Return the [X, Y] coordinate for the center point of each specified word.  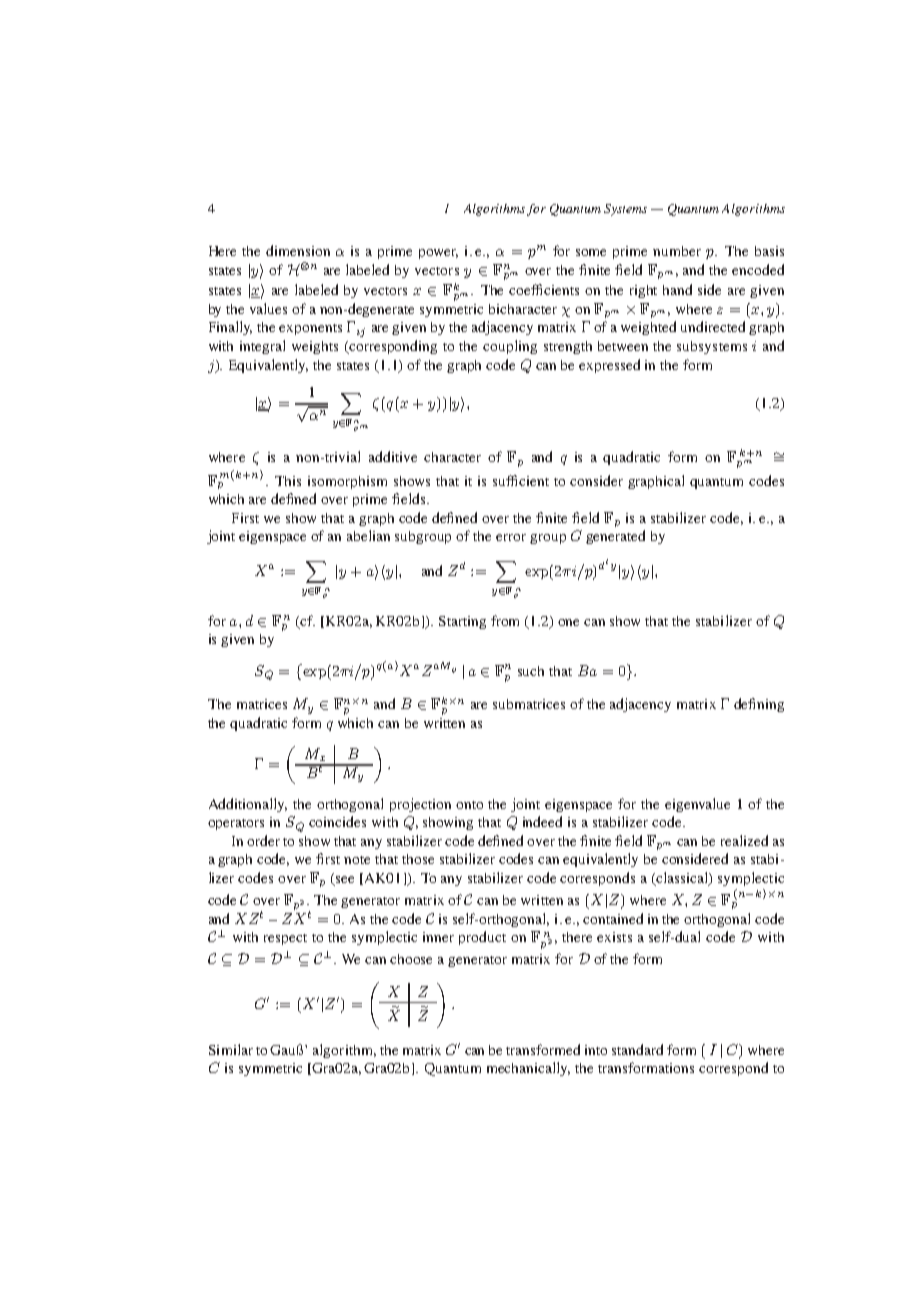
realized [744, 840]
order [263, 840]
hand [677, 289]
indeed [542, 821]
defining [759, 705]
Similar [231, 1049]
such [531, 671]
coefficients [544, 289]
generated [615, 537]
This [288, 481]
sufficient [521, 480]
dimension [298, 250]
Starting [462, 622]
